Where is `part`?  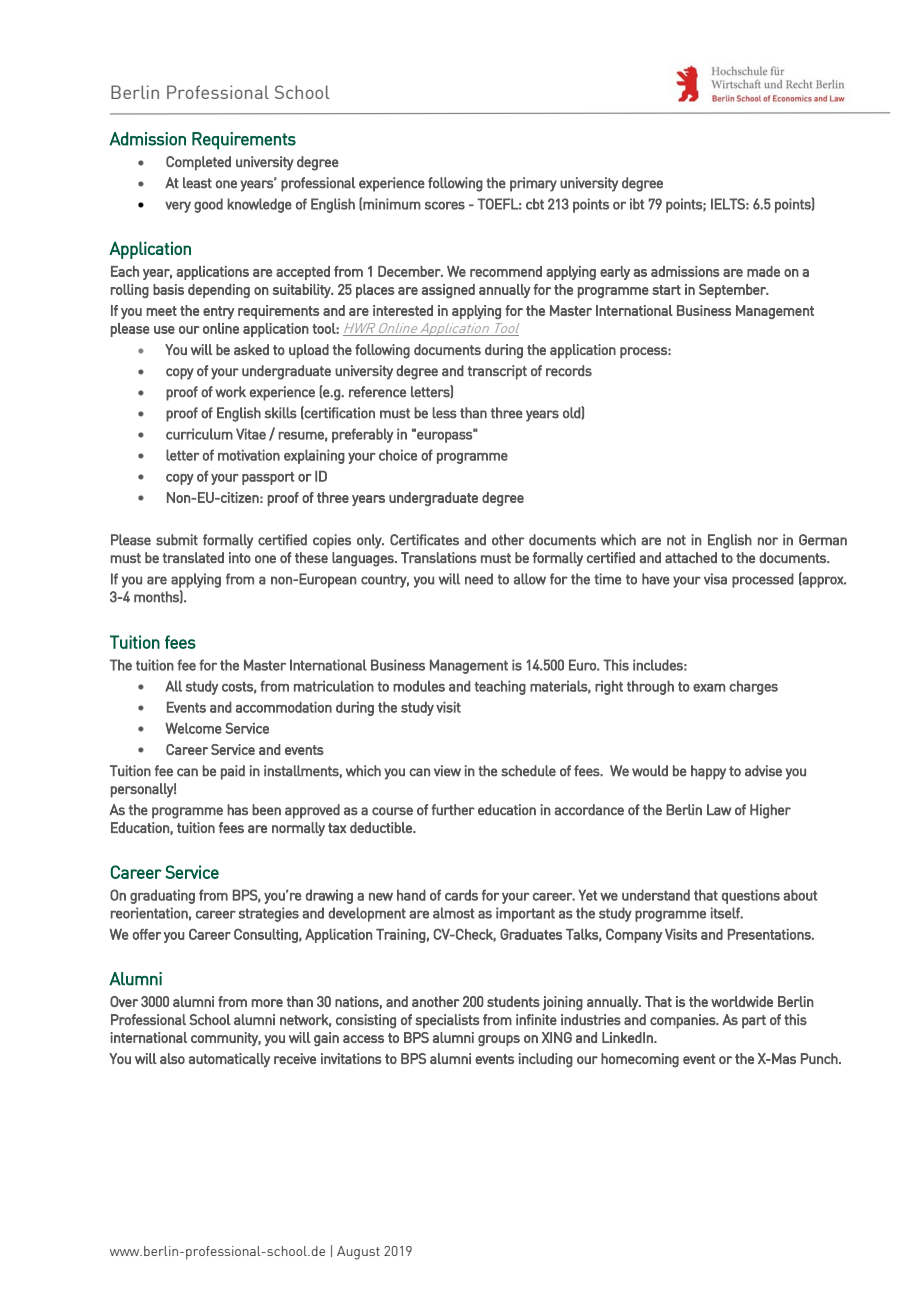
part is located at coordinates (754, 1022).
